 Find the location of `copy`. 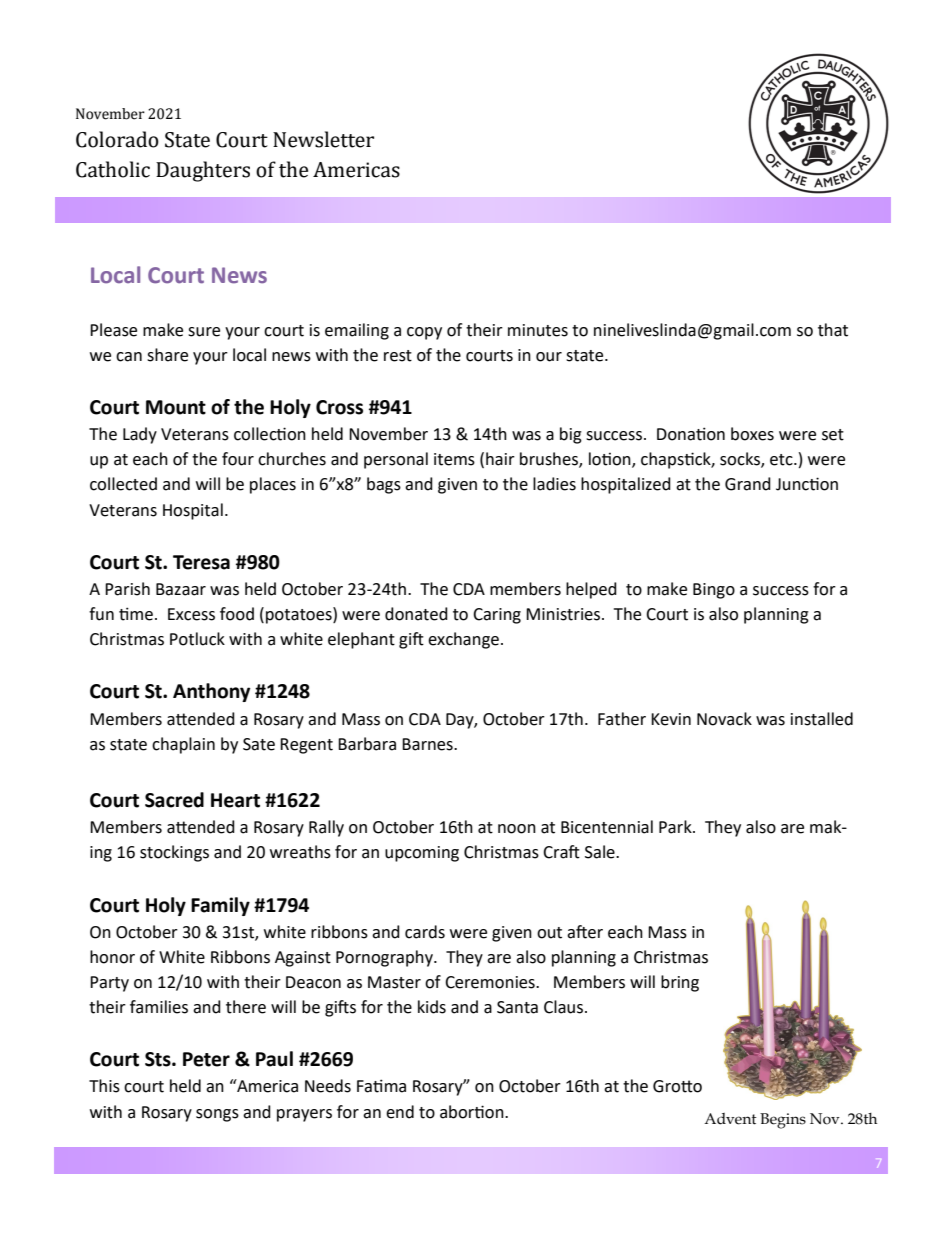

copy is located at coordinates (424, 333).
